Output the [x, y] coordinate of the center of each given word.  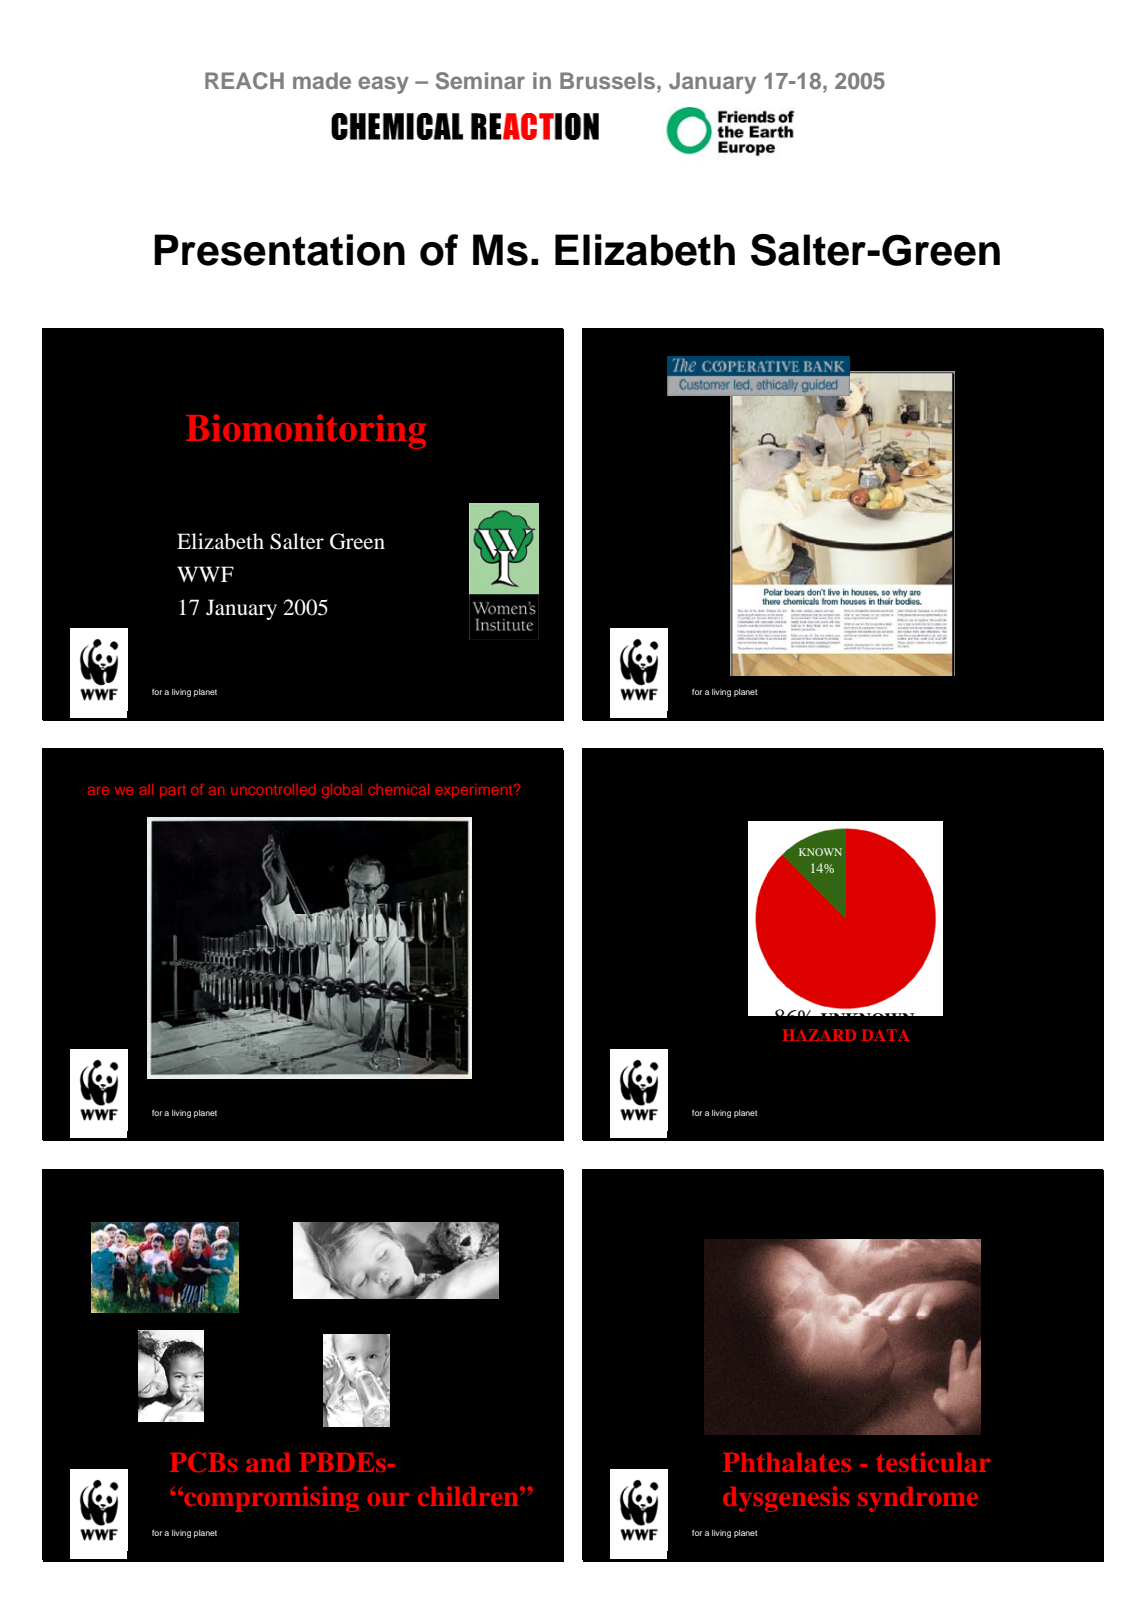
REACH [244, 81]
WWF [205, 574]
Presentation [279, 250]
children [469, 1496]
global [342, 791]
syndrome [918, 1499]
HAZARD [819, 1035]
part [173, 791]
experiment [475, 791]
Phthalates [787, 1462]
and [268, 1462]
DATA [885, 1035]
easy [383, 85]
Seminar [480, 81]
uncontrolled [273, 789]
